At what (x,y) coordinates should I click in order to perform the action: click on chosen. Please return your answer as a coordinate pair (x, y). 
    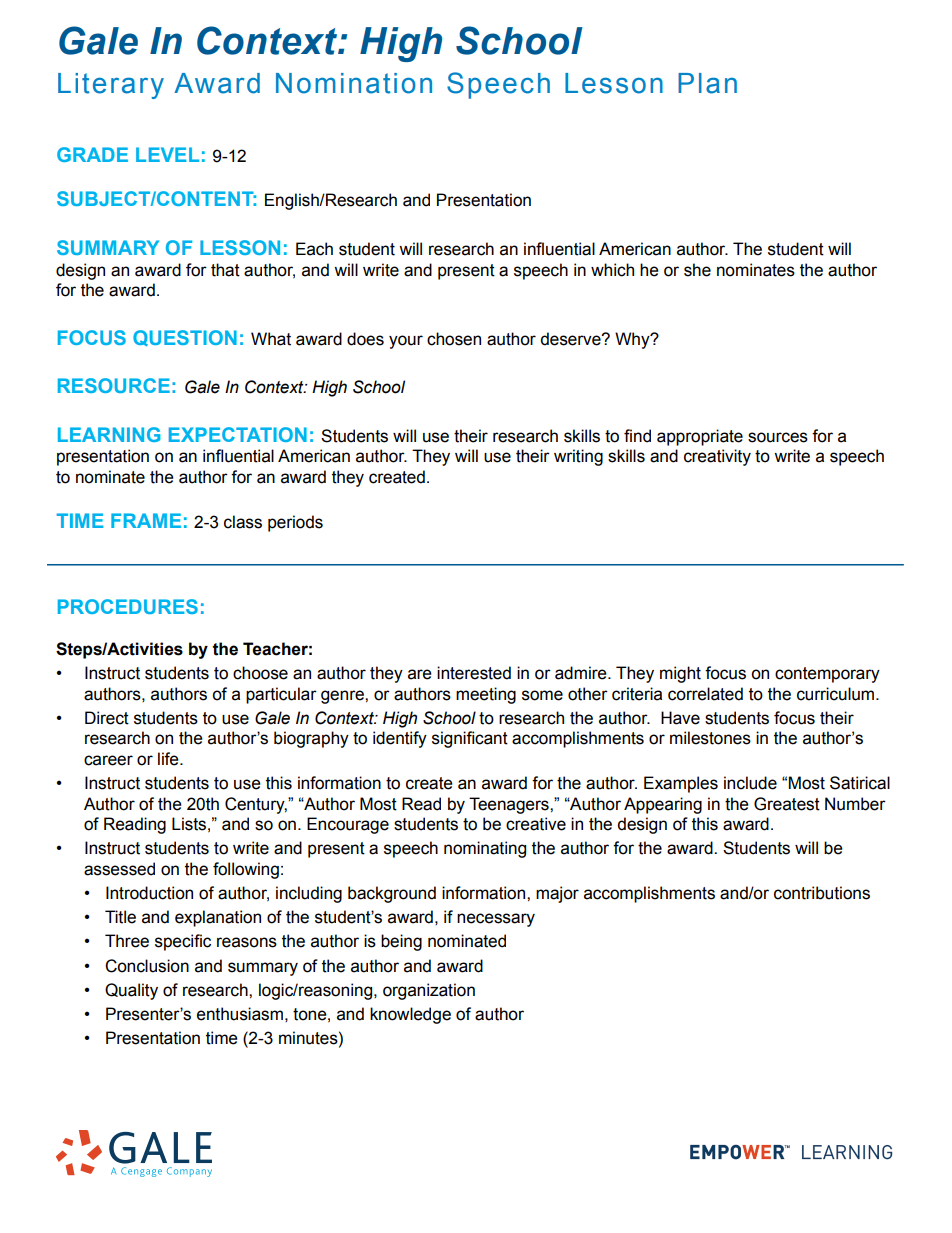
    Looking at the image, I should click on (454, 339).
